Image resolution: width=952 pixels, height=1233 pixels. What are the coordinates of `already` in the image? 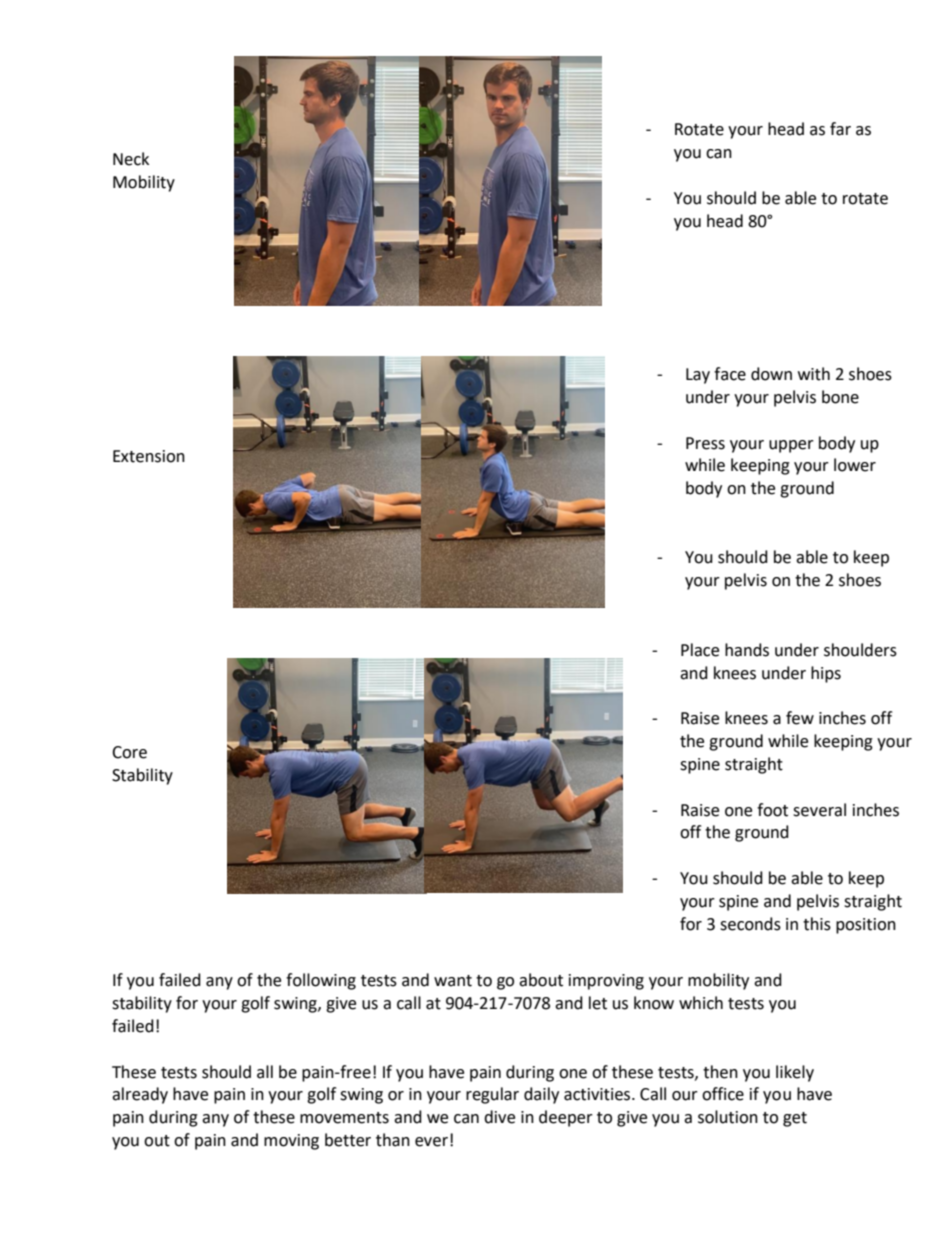 It's located at (140, 1095).
